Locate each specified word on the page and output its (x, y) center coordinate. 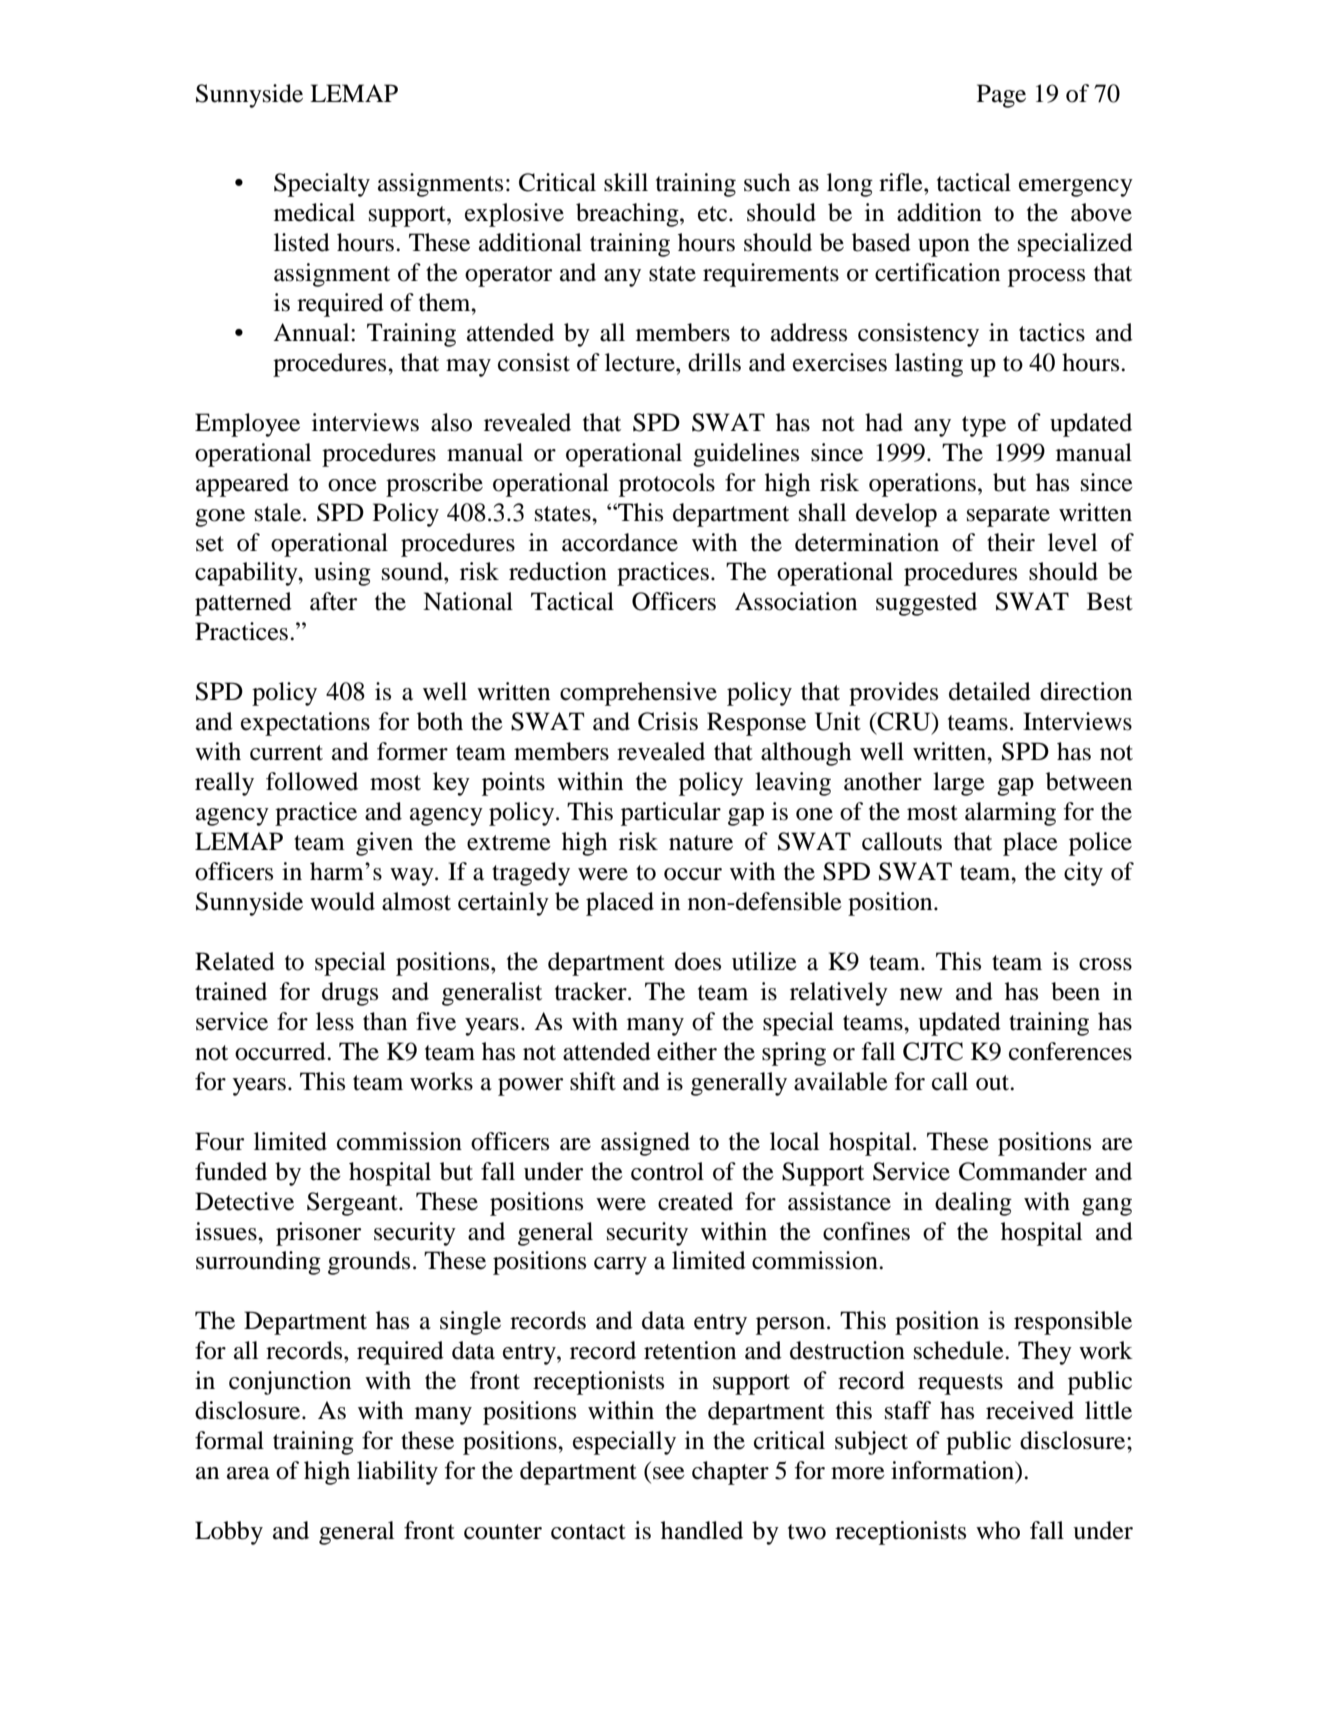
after (333, 601)
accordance (620, 542)
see (669, 1473)
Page (1001, 96)
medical (314, 212)
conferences (1070, 1051)
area (248, 1473)
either (687, 1051)
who (998, 1530)
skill (626, 182)
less (335, 1021)
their (1011, 542)
